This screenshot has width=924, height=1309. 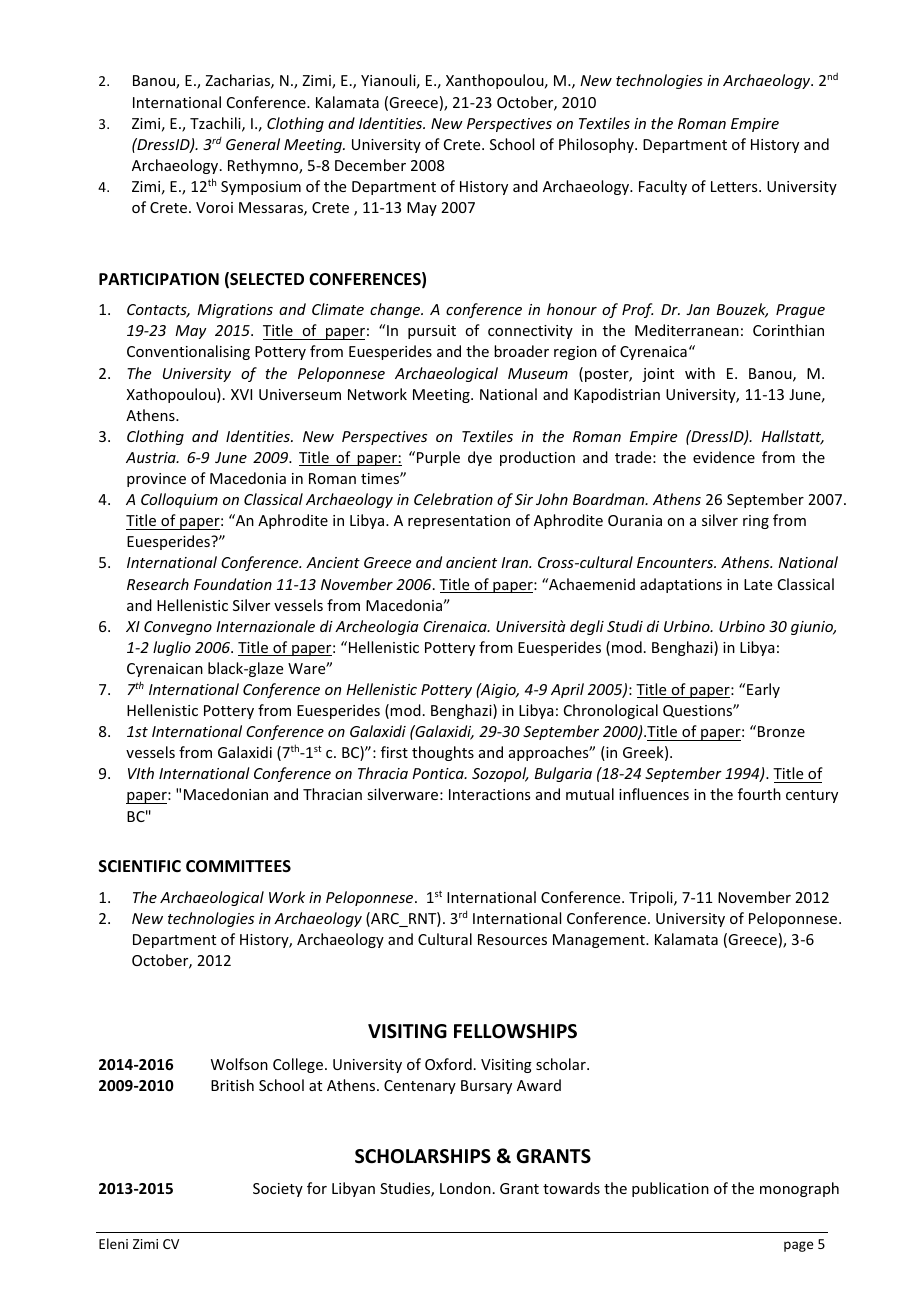 I want to click on Early, so click(x=763, y=690).
